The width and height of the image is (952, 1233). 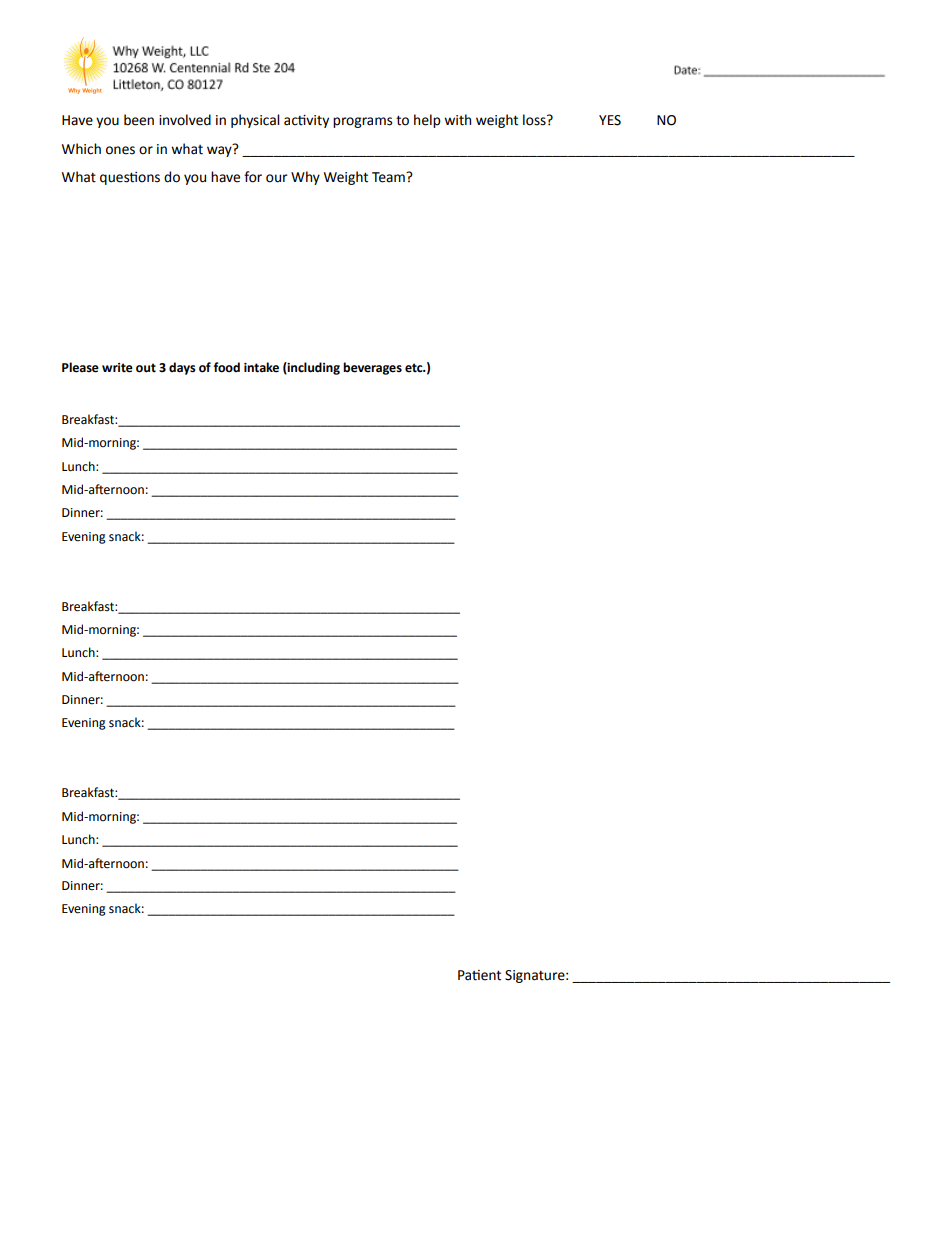 I want to click on for, so click(x=253, y=177).
